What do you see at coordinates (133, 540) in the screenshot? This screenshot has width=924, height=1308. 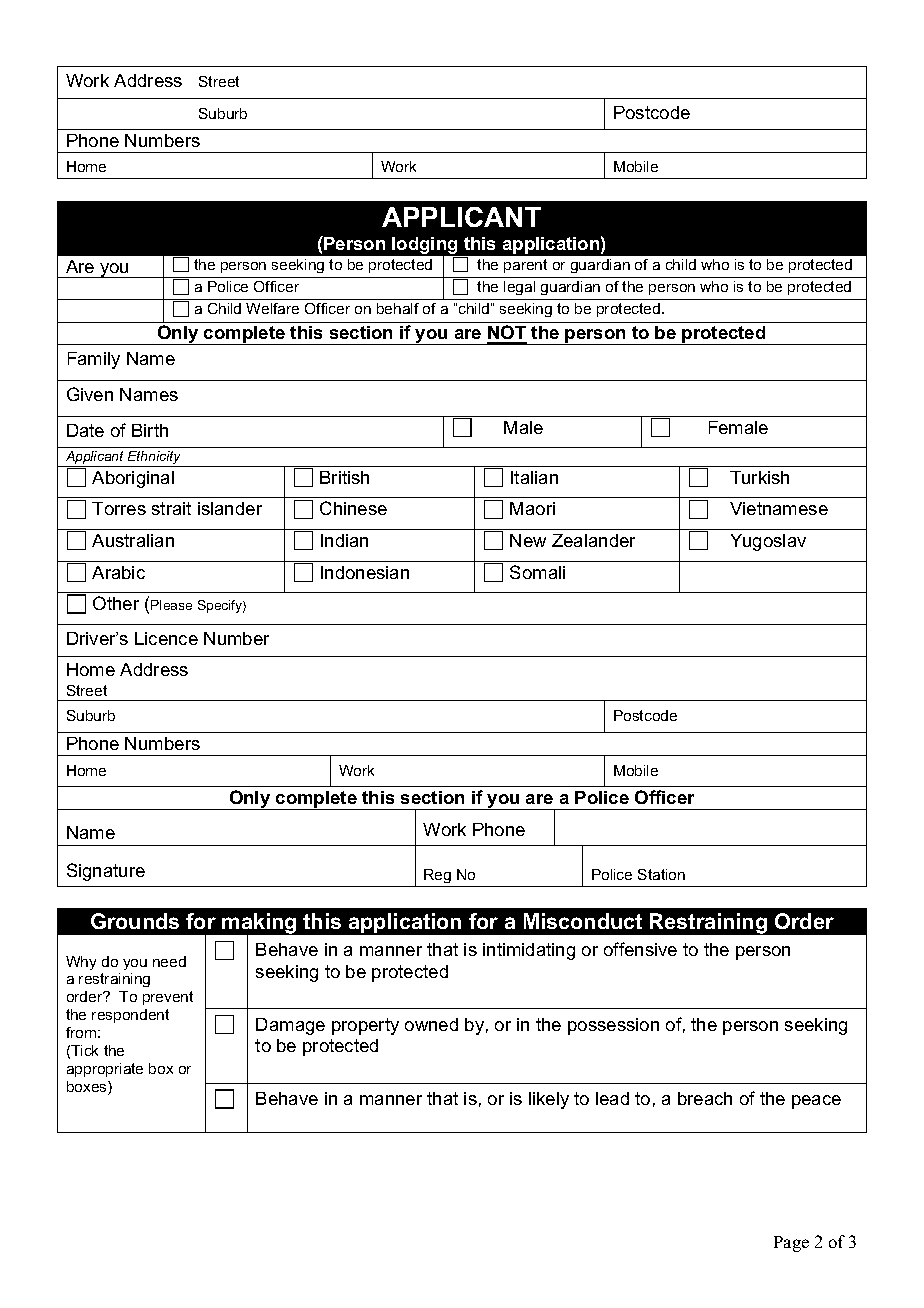 I see `Australian` at bounding box center [133, 540].
